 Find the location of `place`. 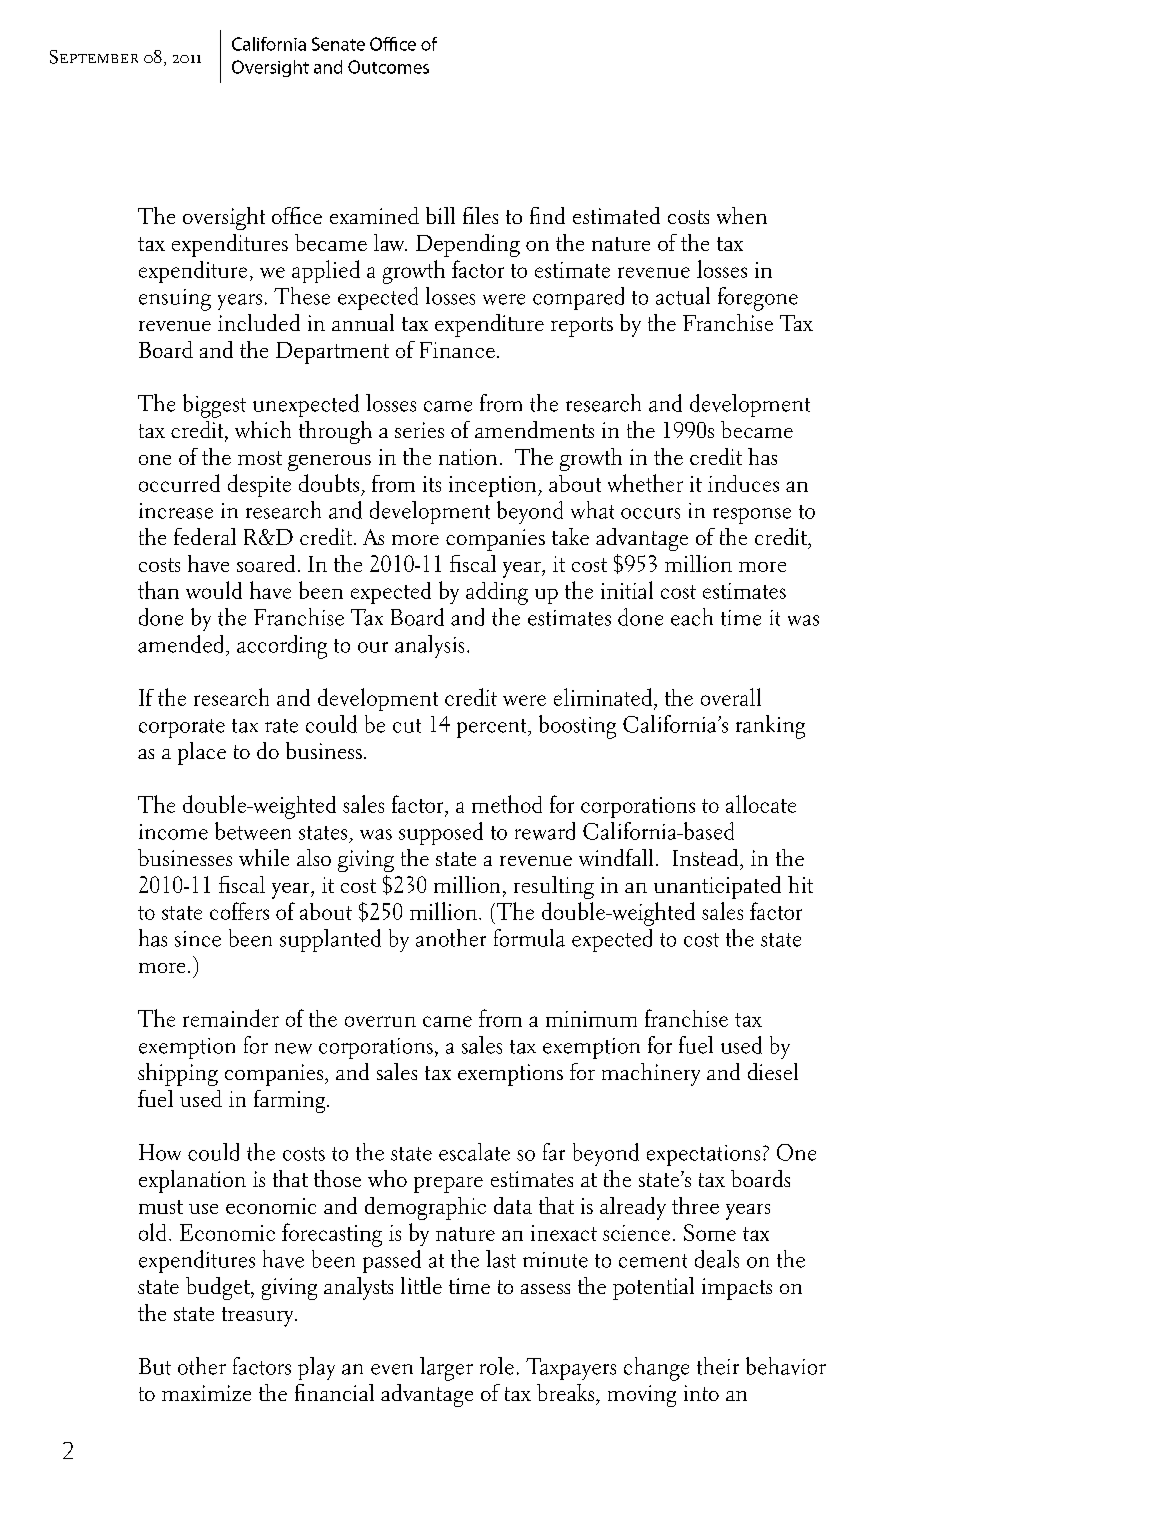

place is located at coordinates (202, 753).
